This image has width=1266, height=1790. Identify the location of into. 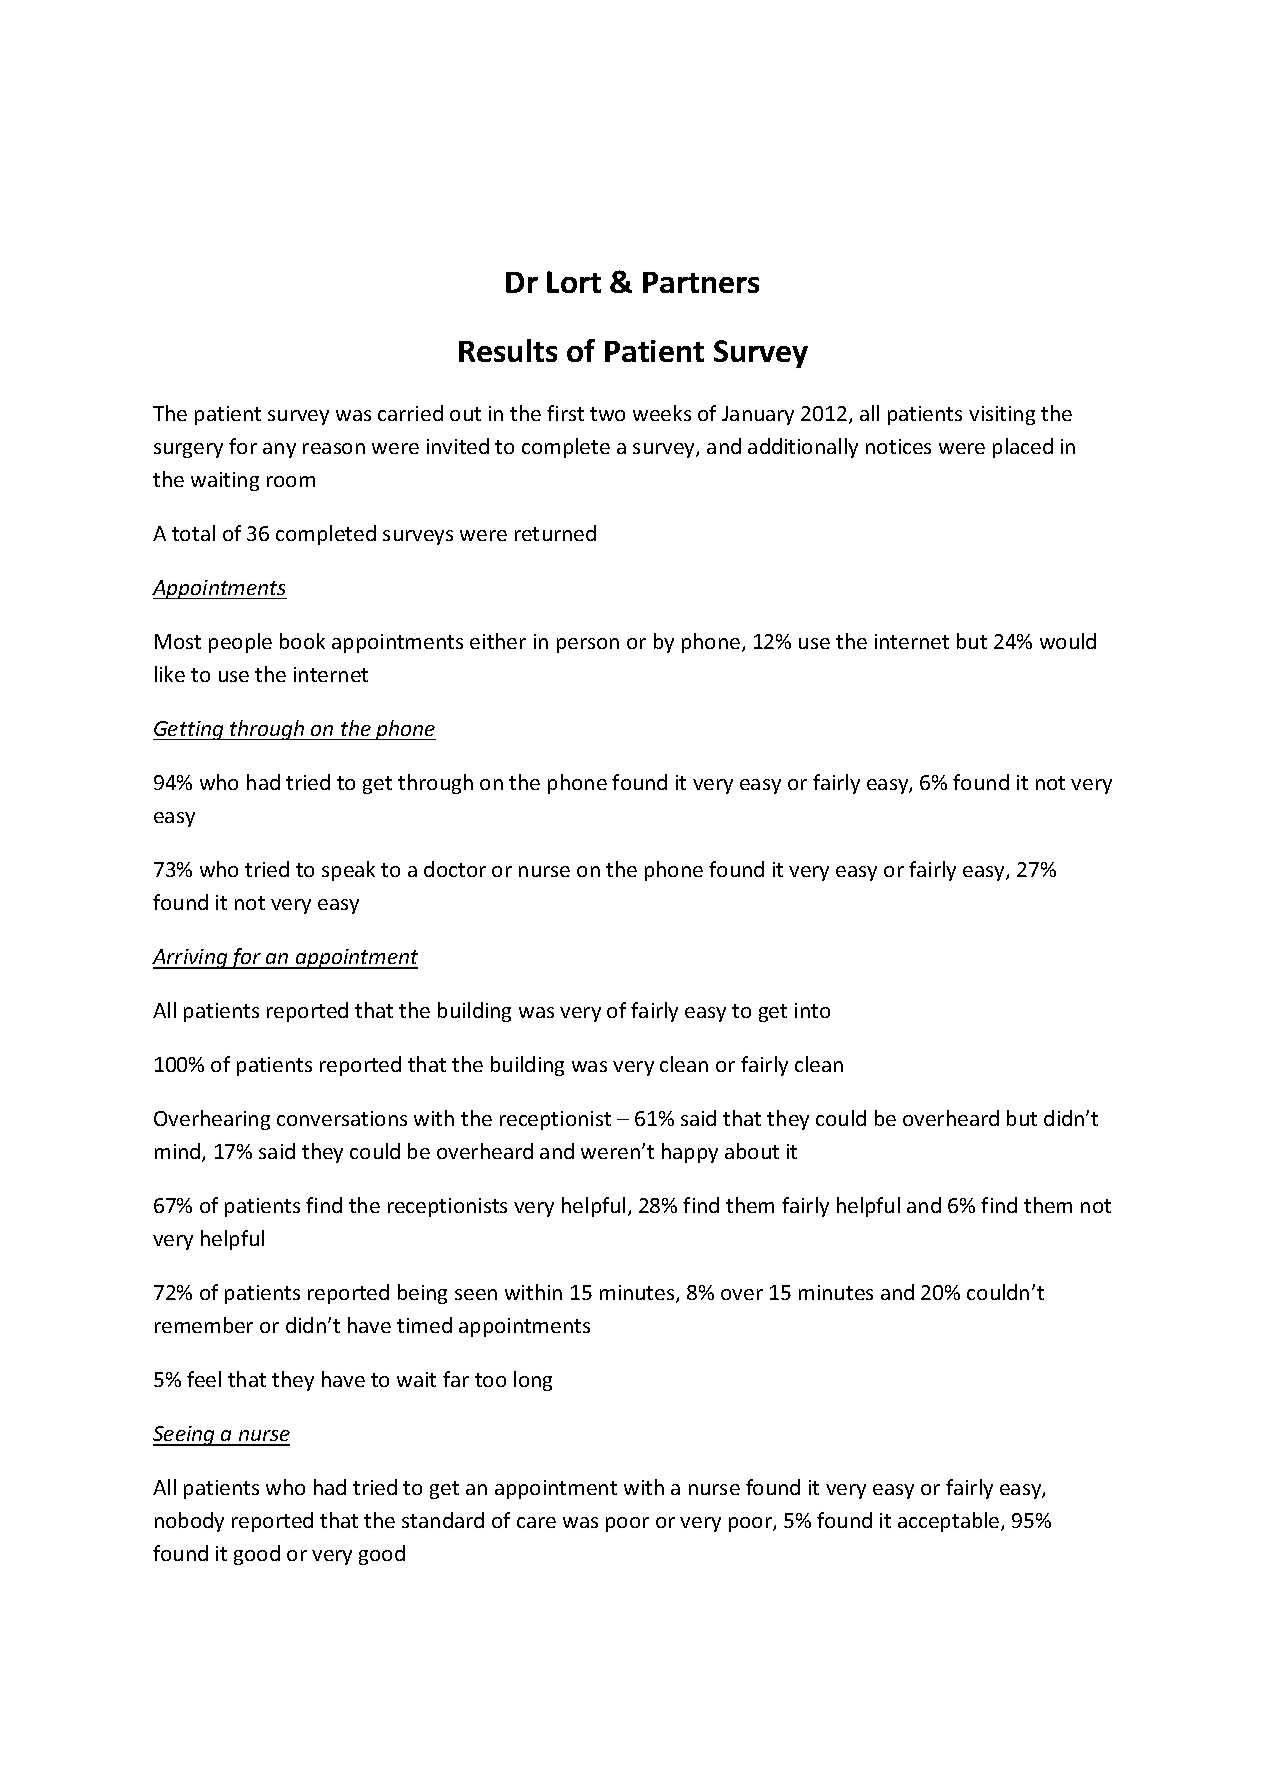
(812, 1010).
